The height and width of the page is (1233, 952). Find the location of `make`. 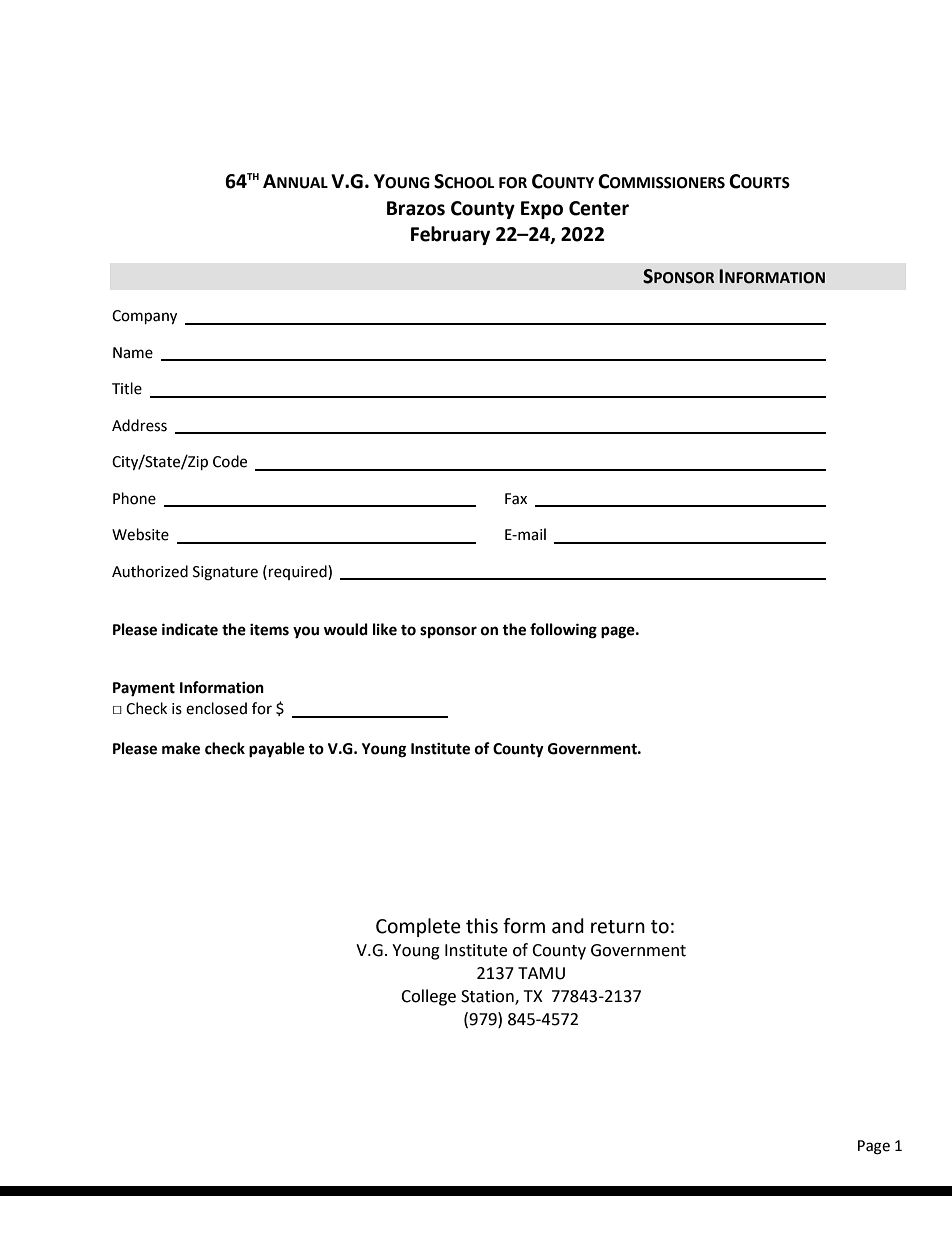

make is located at coordinates (181, 748).
